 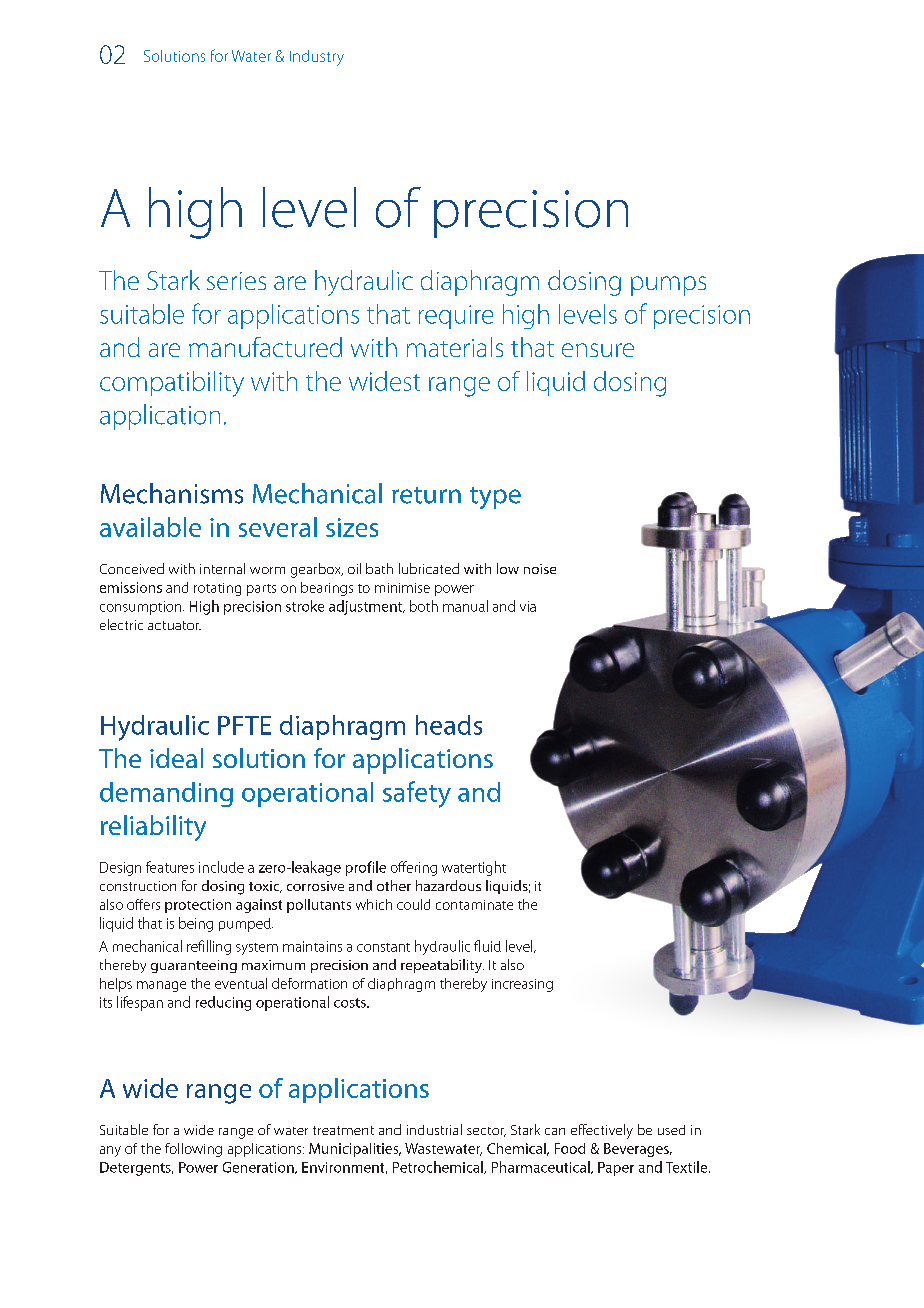 What do you see at coordinates (456, 317) in the screenshot?
I see `require` at bounding box center [456, 317].
